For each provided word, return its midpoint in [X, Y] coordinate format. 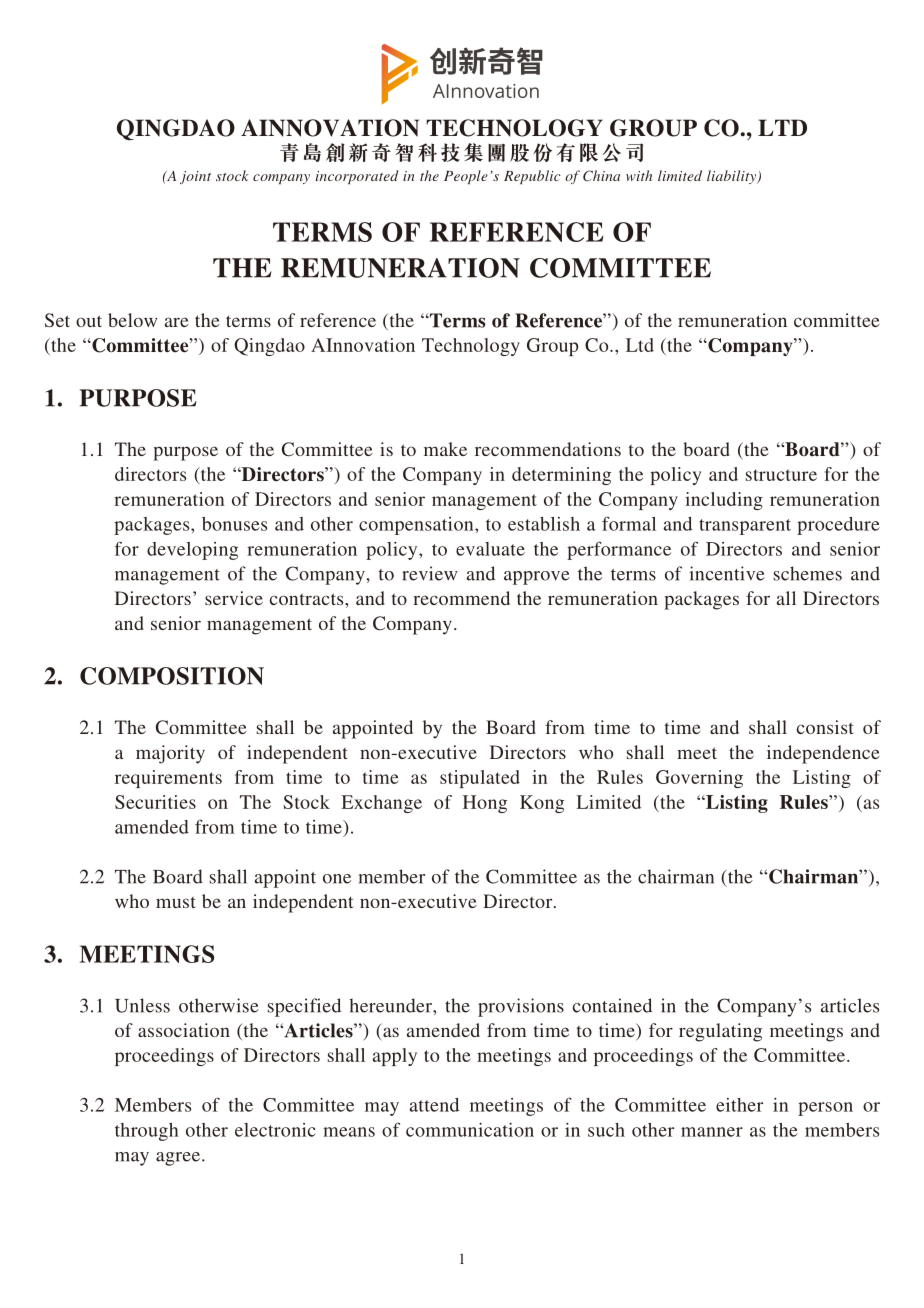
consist [825, 727]
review [430, 573]
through [146, 1132]
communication [470, 1130]
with [639, 175]
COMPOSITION [172, 676]
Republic [532, 177]
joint [195, 177]
